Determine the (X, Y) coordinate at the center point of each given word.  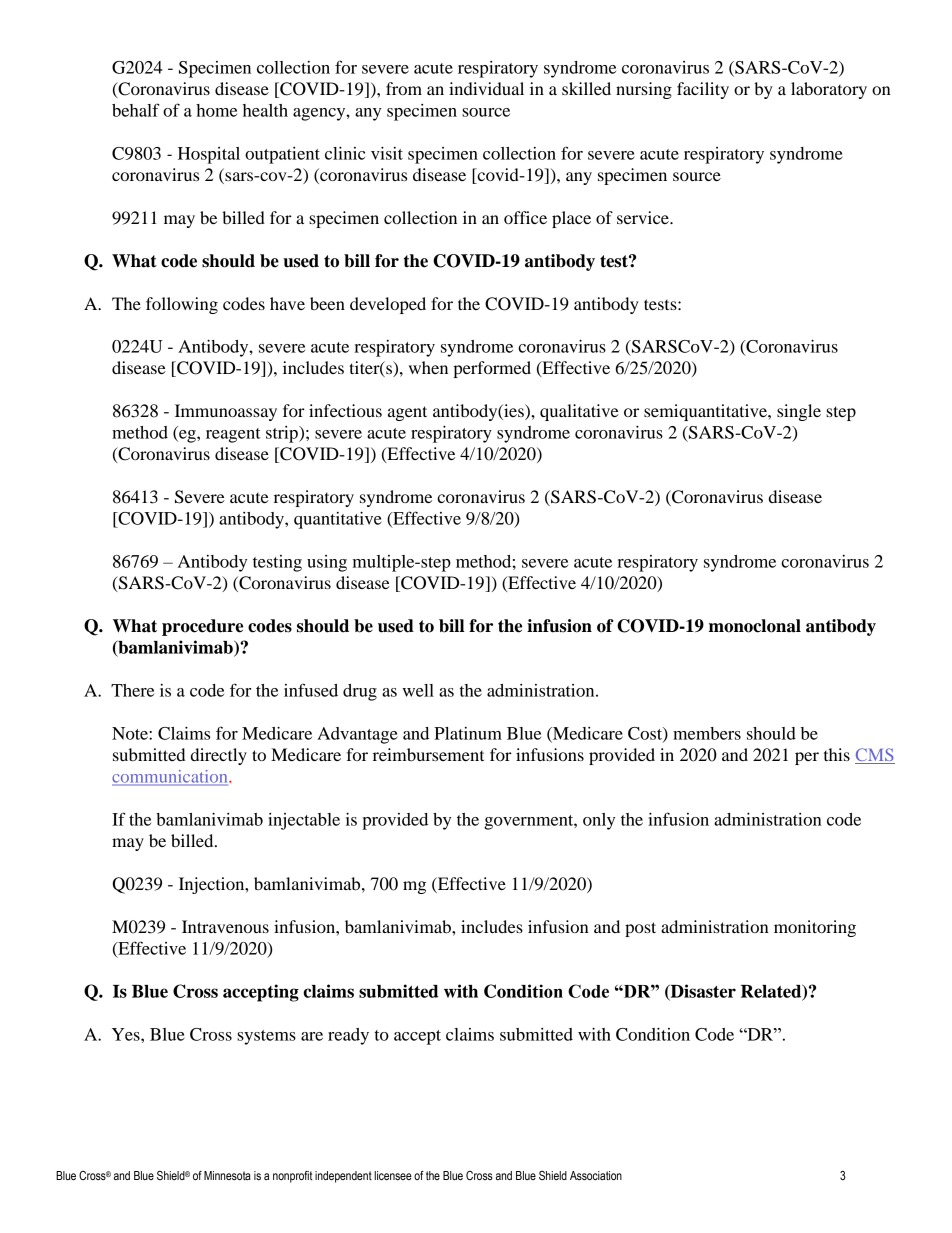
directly (219, 756)
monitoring (815, 928)
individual (486, 88)
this (837, 754)
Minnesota (227, 1175)
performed (492, 369)
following (182, 305)
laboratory (829, 90)
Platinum (468, 733)
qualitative (579, 412)
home (216, 110)
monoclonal (755, 626)
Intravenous (225, 926)
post (640, 929)
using (327, 563)
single (799, 412)
